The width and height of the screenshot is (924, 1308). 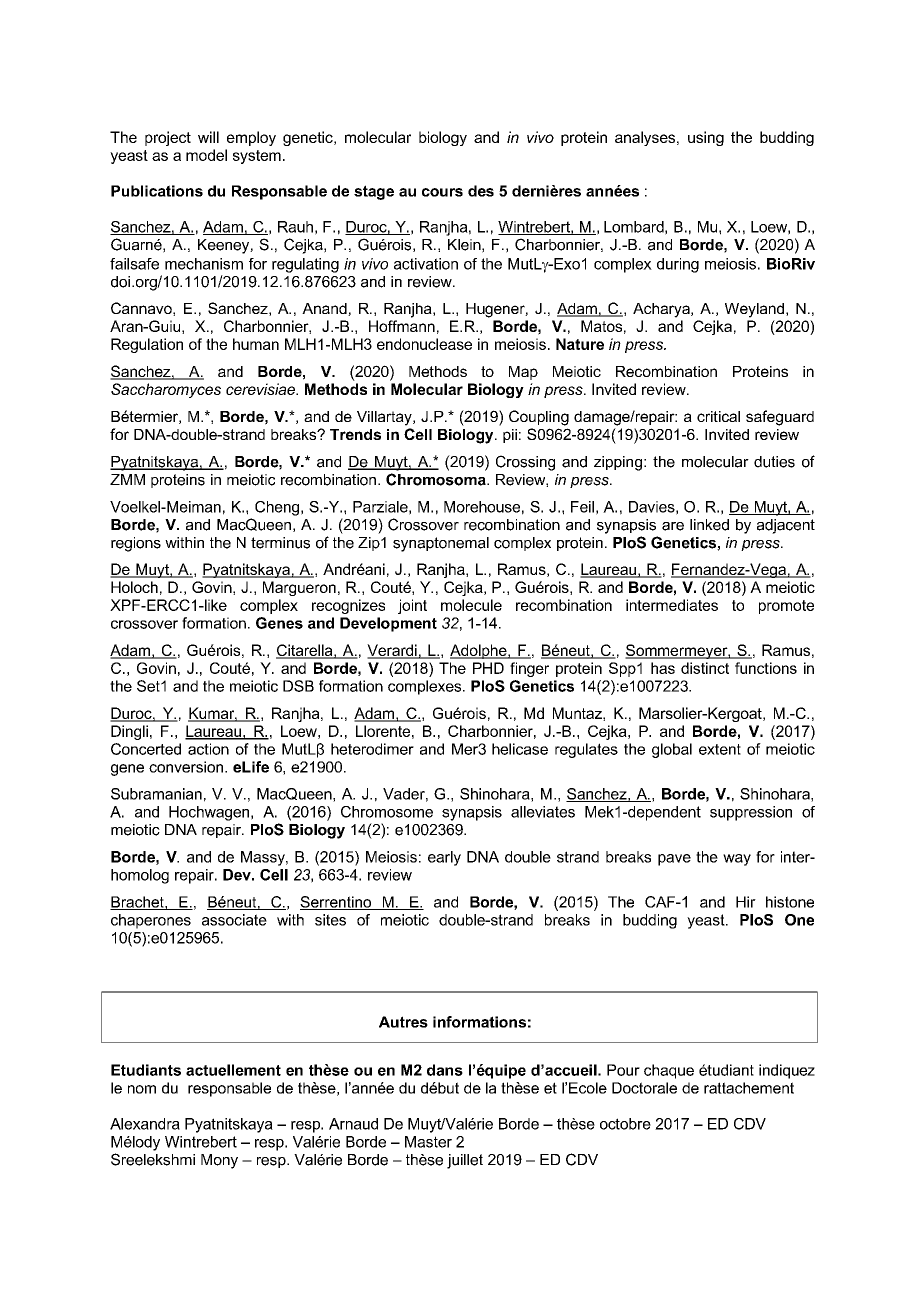 What do you see at coordinates (428, 1142) in the screenshot?
I see `Master` at bounding box center [428, 1142].
